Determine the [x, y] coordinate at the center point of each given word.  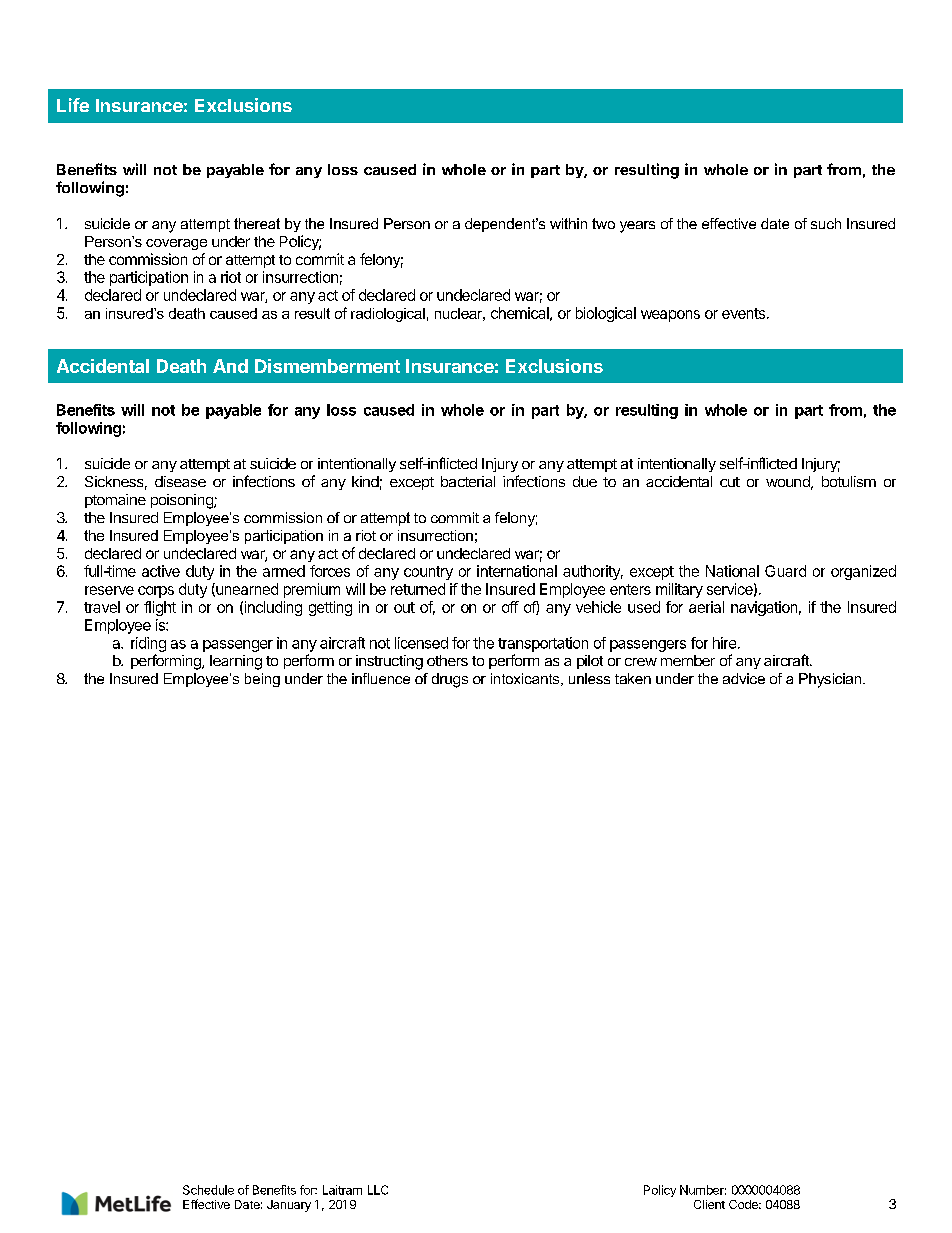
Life [73, 105]
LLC [378, 1190]
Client [709, 1204]
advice [744, 678]
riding [148, 644]
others [447, 660]
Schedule [208, 1190]
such [826, 223]
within [568, 223]
